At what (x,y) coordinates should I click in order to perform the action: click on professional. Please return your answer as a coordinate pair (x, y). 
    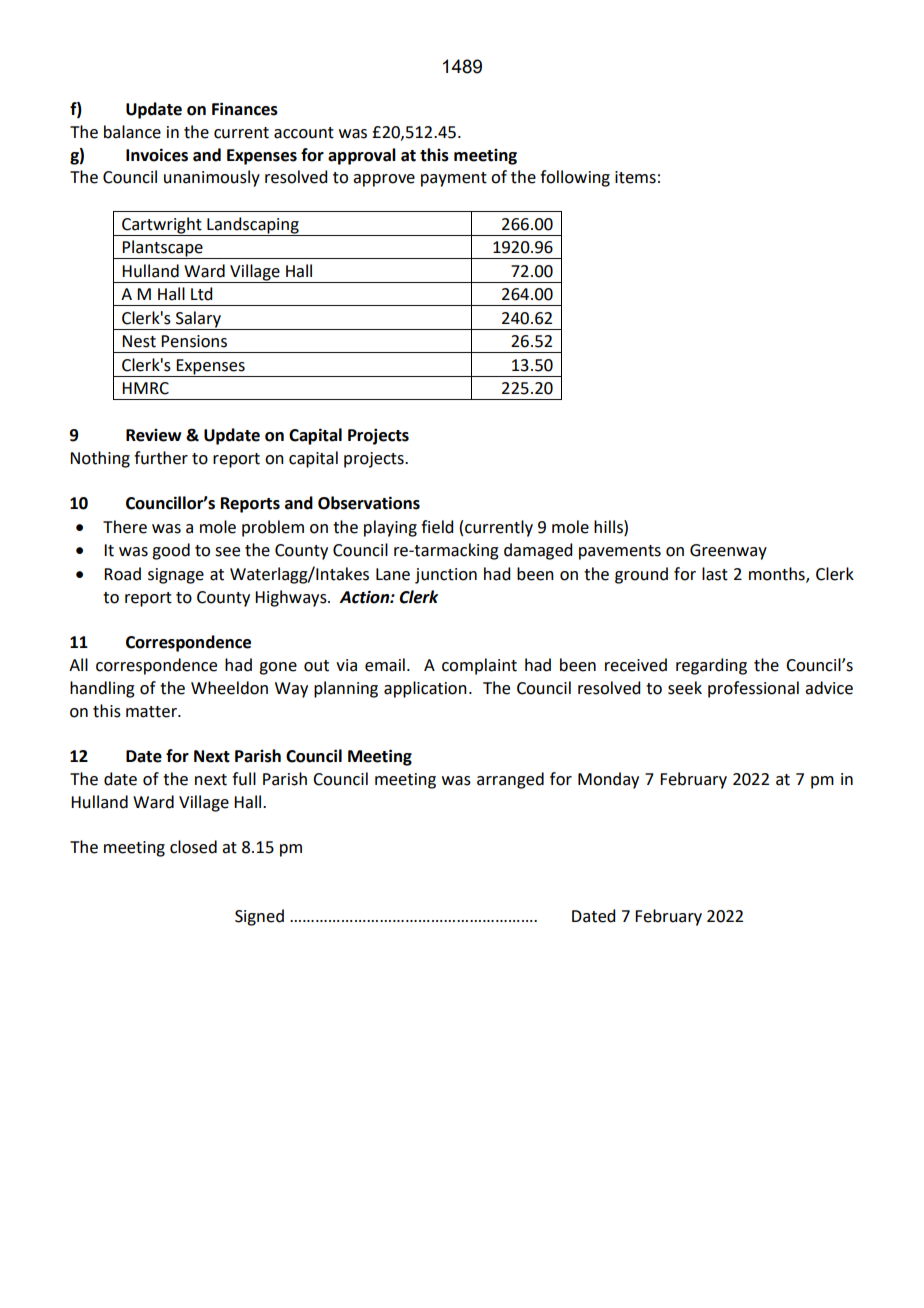
    Looking at the image, I should click on (753, 689).
